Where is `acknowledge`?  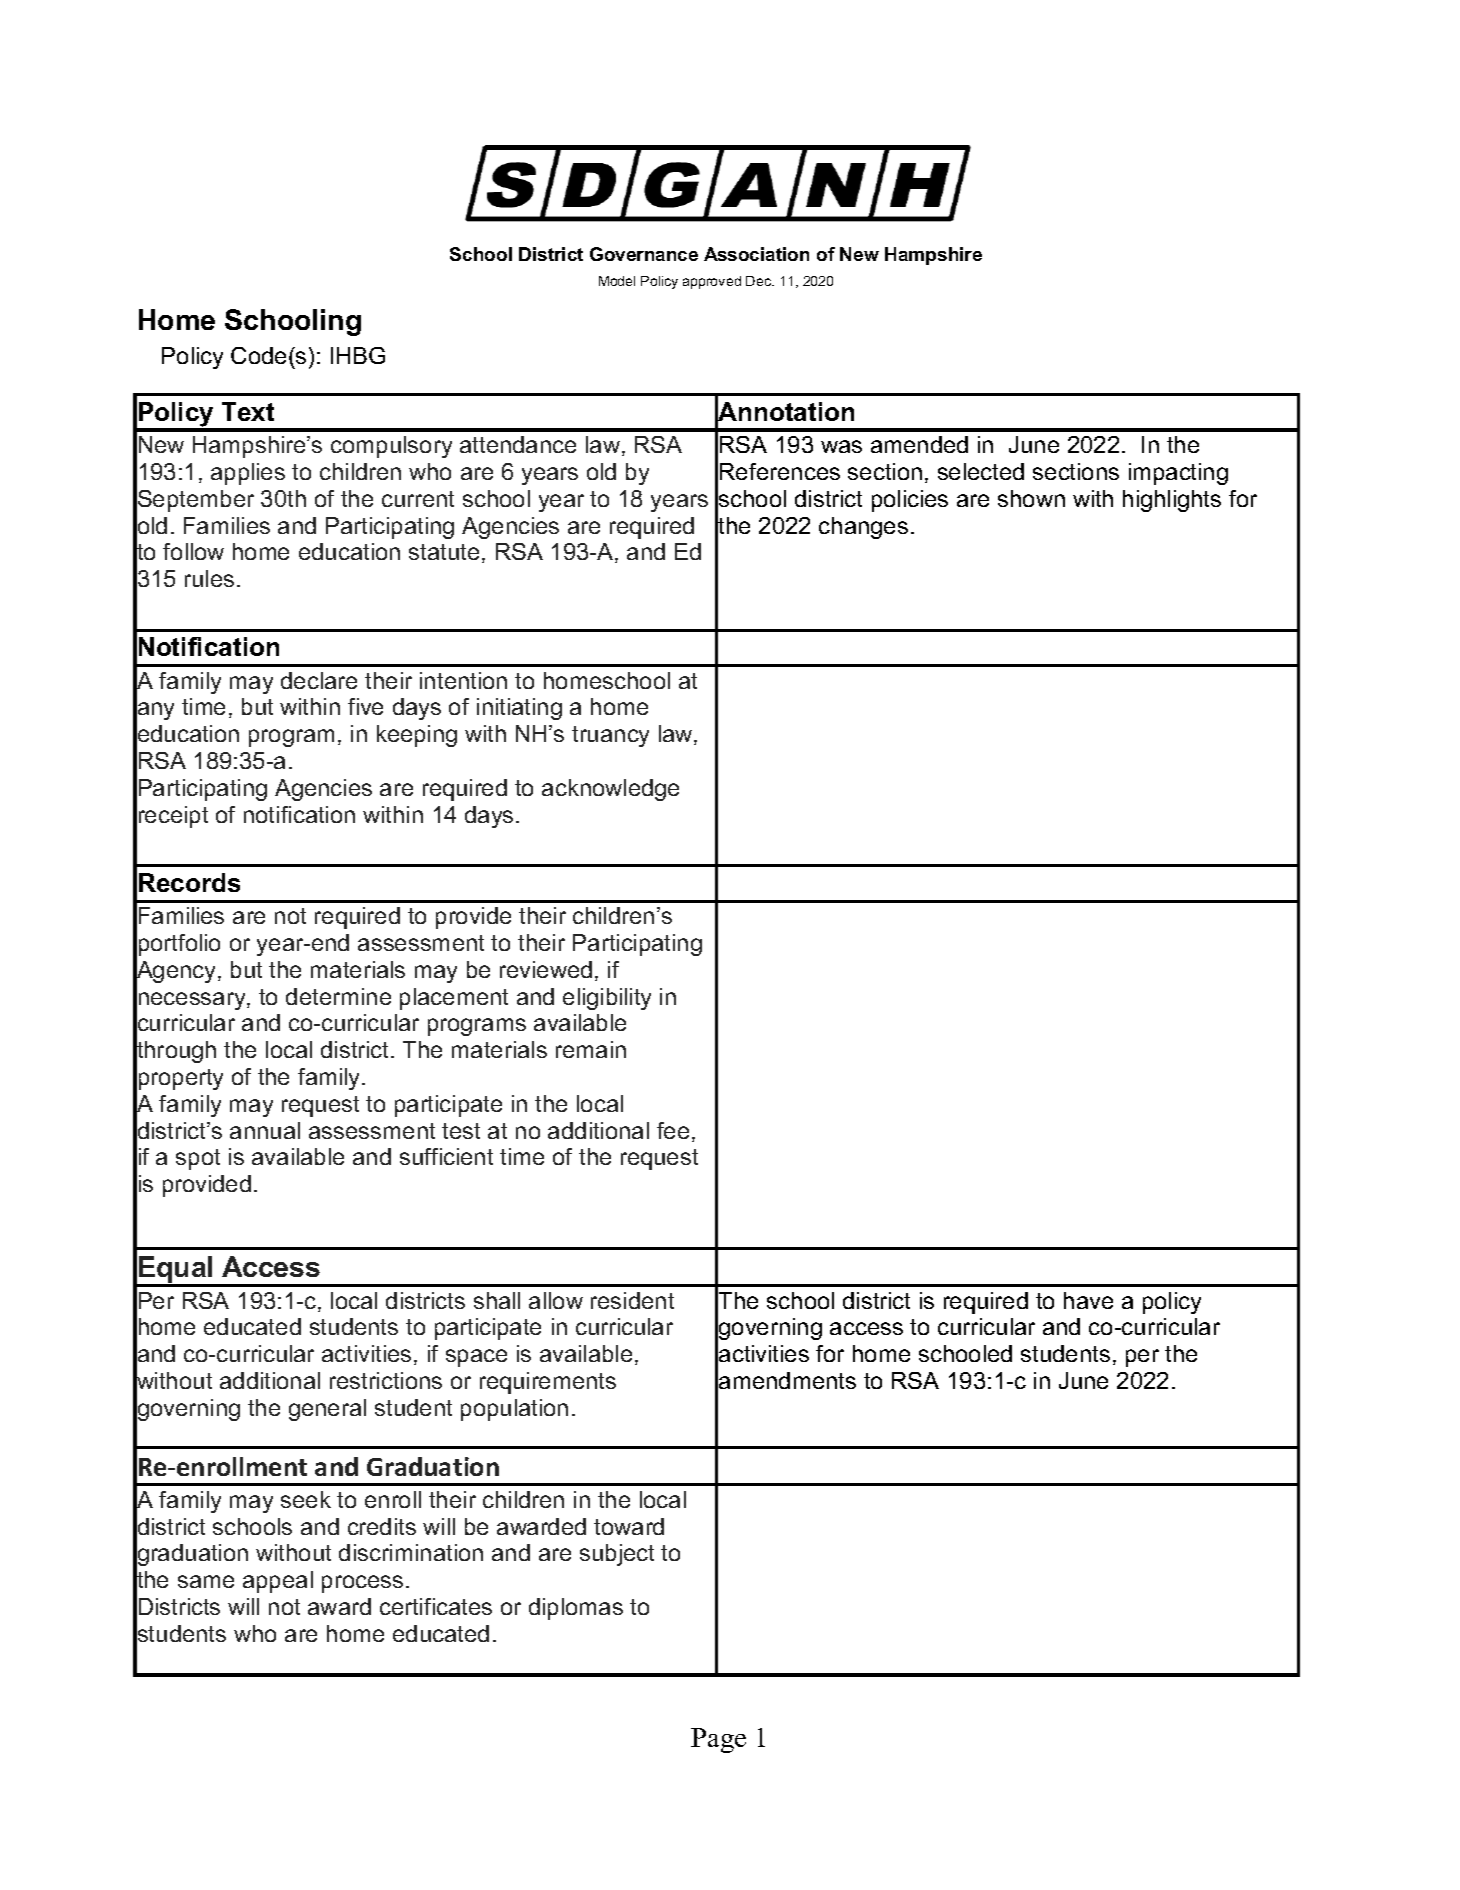
acknowledge is located at coordinates (610, 790).
